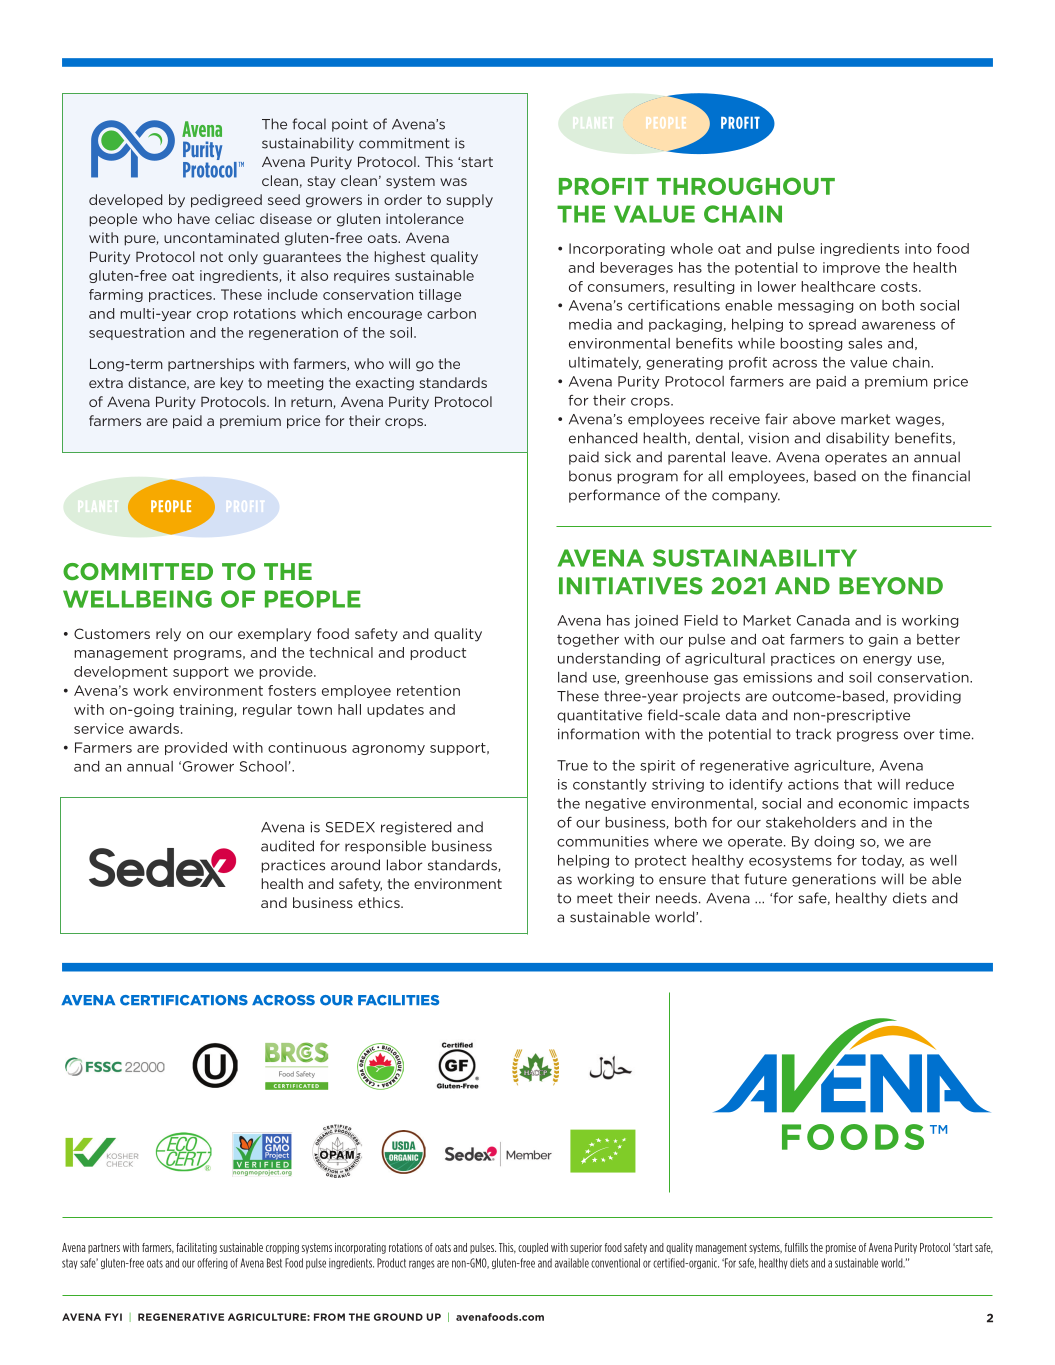 The width and height of the page is (1055, 1365). Describe the element at coordinates (226, 201) in the page. I see `pedigreed` at that location.
